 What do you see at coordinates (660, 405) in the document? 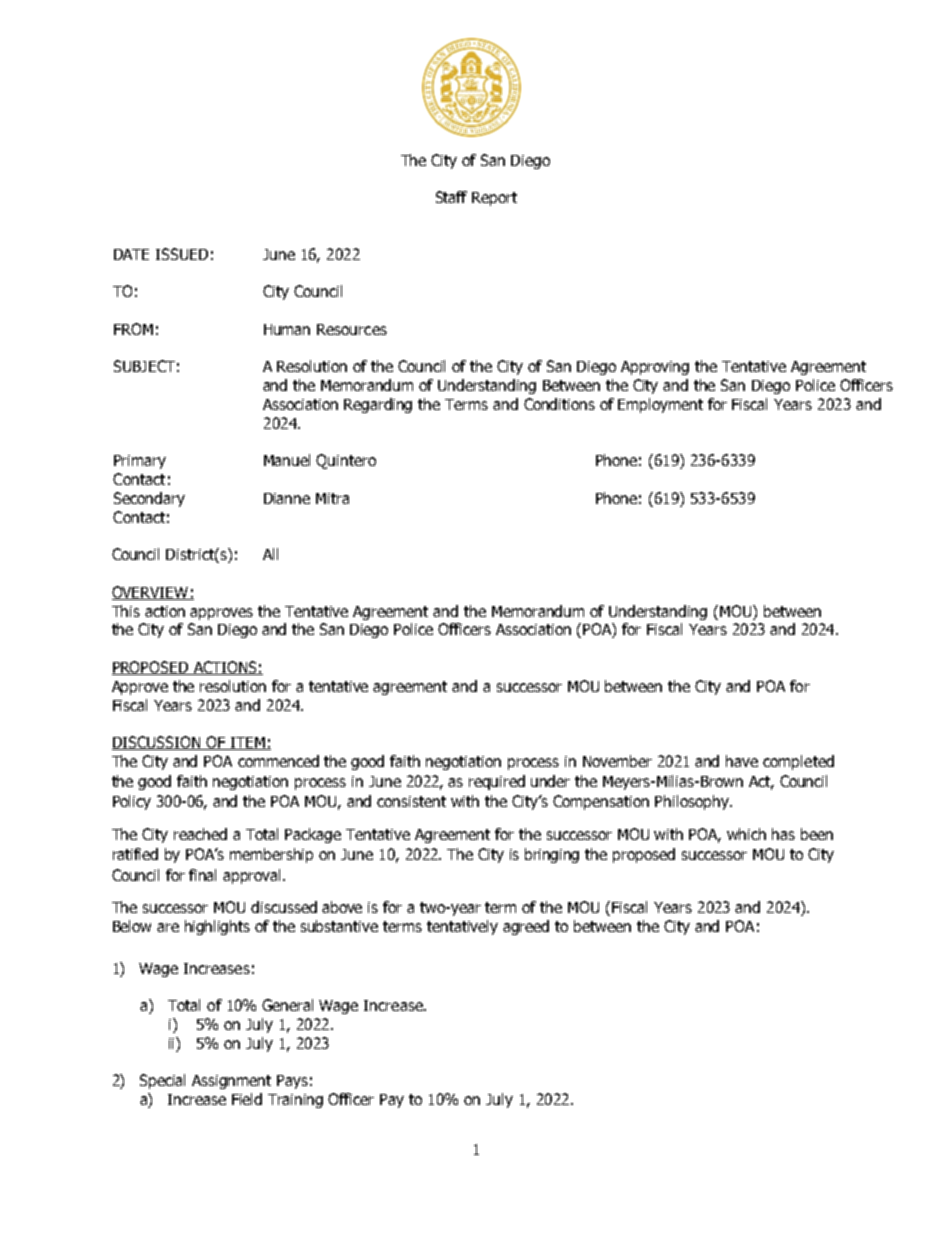
I see `Employment` at bounding box center [660, 405].
